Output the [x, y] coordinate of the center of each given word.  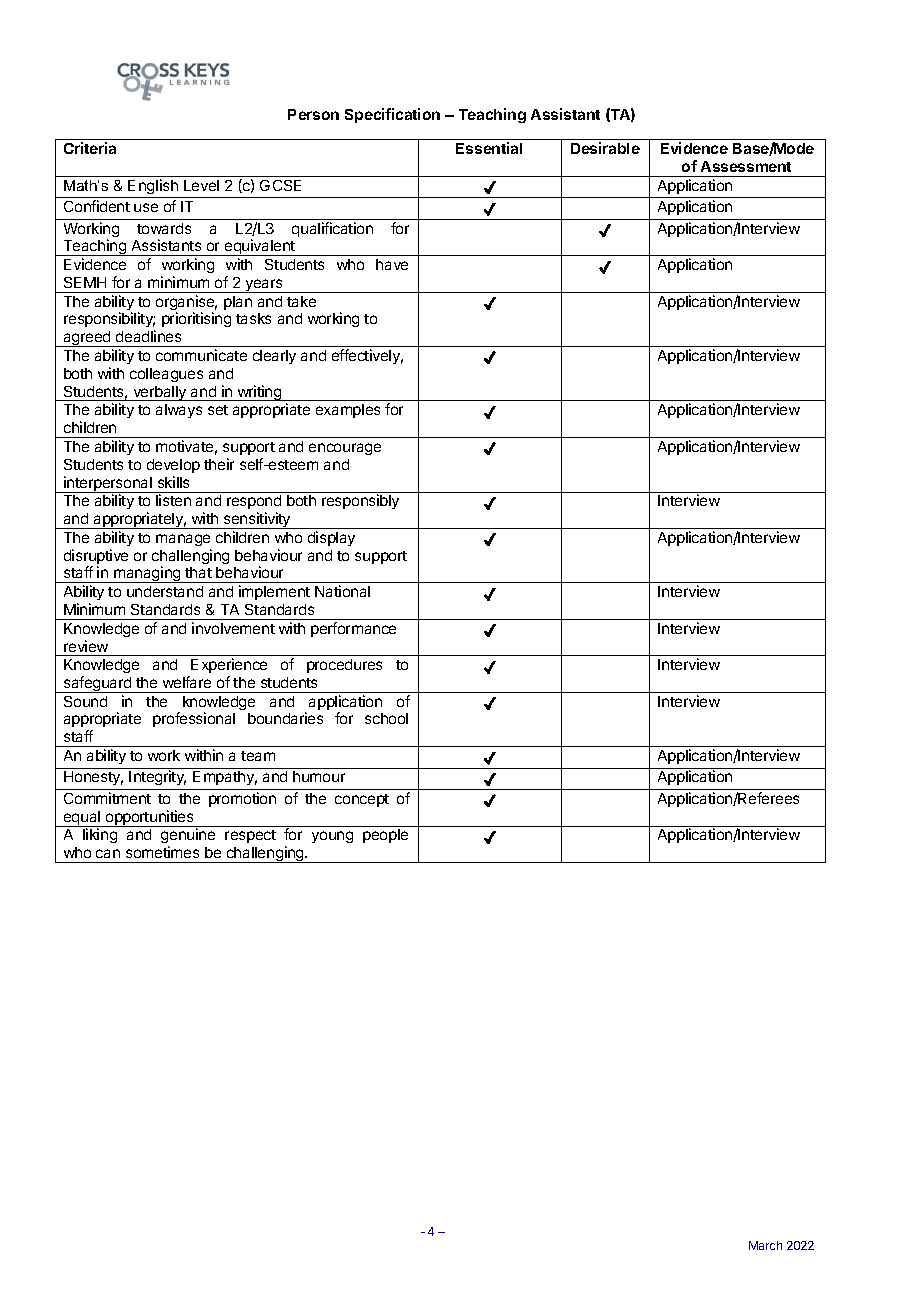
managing [147, 574]
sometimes [162, 852]
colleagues [166, 375]
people [385, 836]
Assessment [746, 166]
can [108, 853]
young [332, 837]
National [342, 591]
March [765, 1245]
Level [201, 185]
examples [348, 411]
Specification [392, 115]
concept [362, 800]
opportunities [149, 818]
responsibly [360, 501]
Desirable [605, 148]
